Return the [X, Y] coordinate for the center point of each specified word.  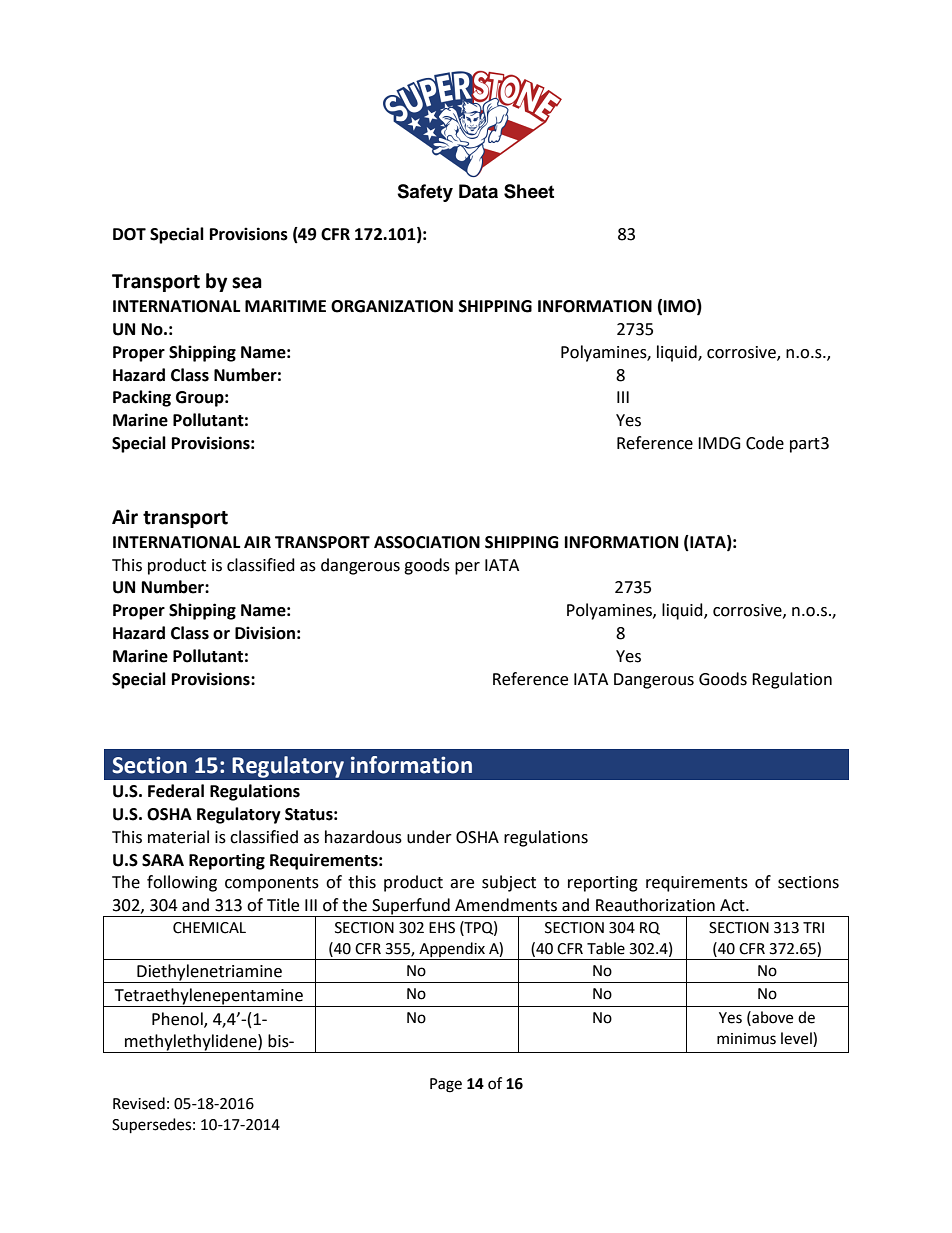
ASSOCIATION [427, 542]
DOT [129, 234]
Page [446, 1085]
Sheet [529, 191]
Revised [139, 1103]
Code [765, 443]
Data [478, 191]
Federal [176, 791]
